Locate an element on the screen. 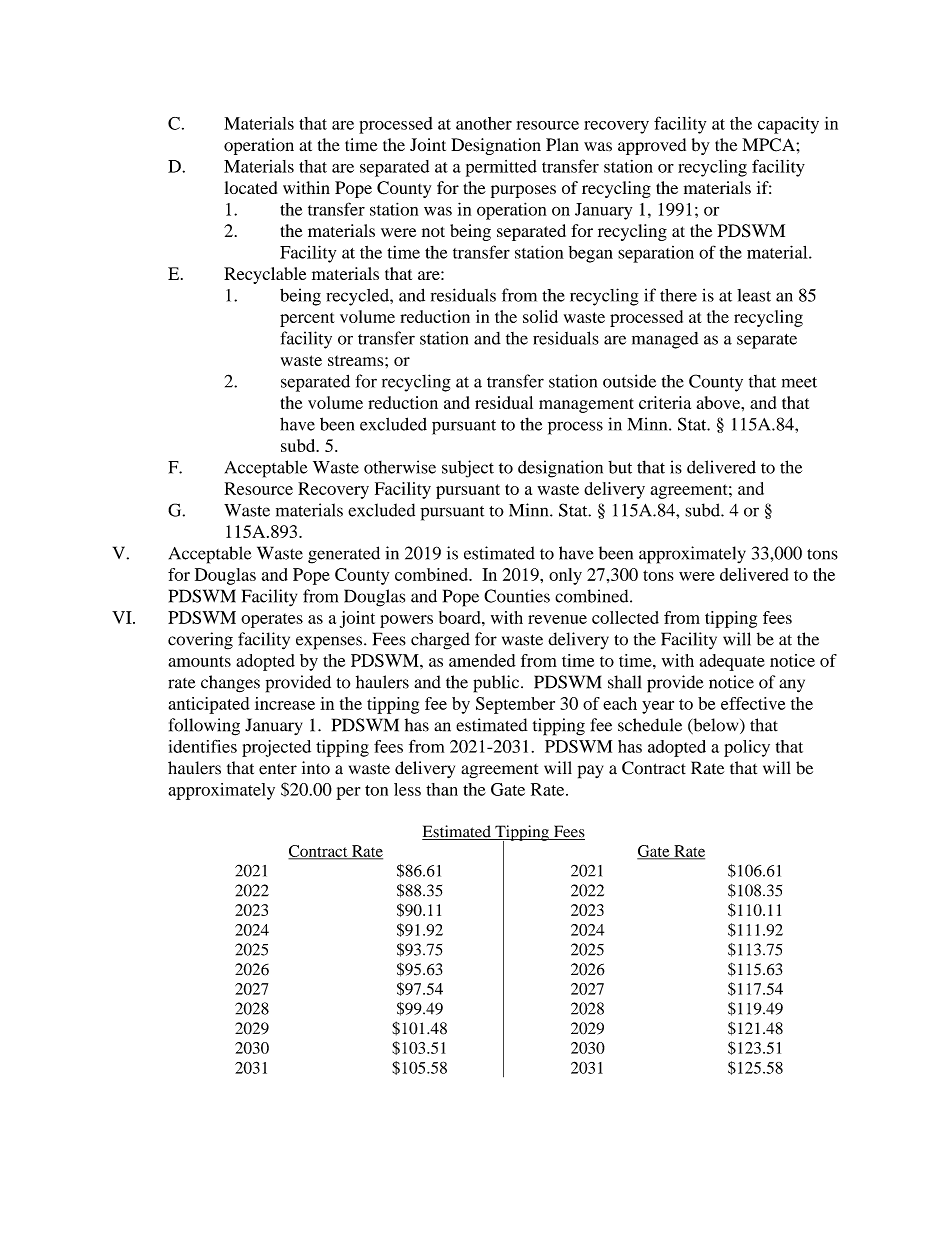 The width and height of the screenshot is (952, 1233). another is located at coordinates (484, 123).
